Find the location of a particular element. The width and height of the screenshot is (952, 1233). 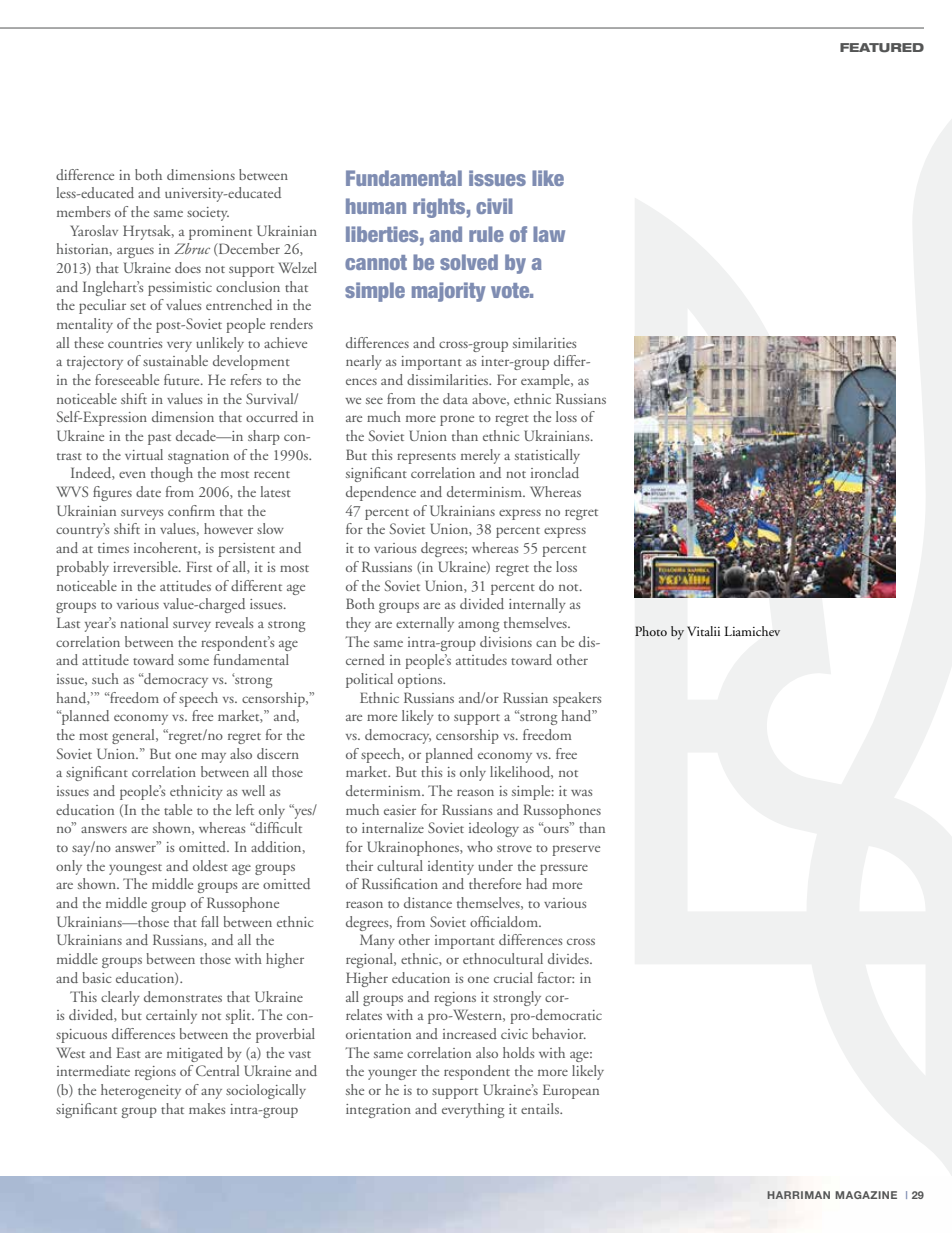

makes is located at coordinates (207, 1108).
